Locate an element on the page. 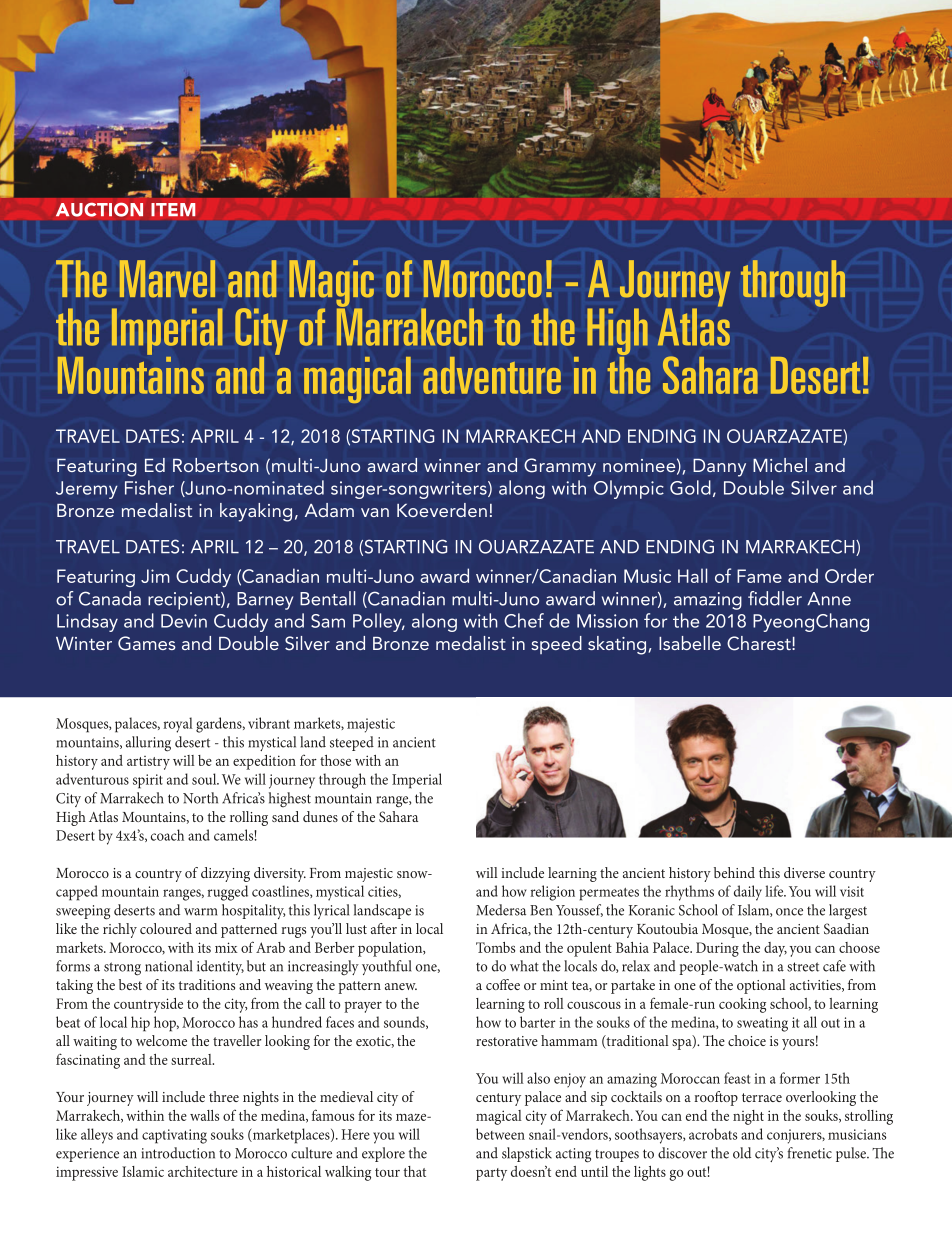 The height and width of the page is (1233, 952). speed is located at coordinates (556, 645).
